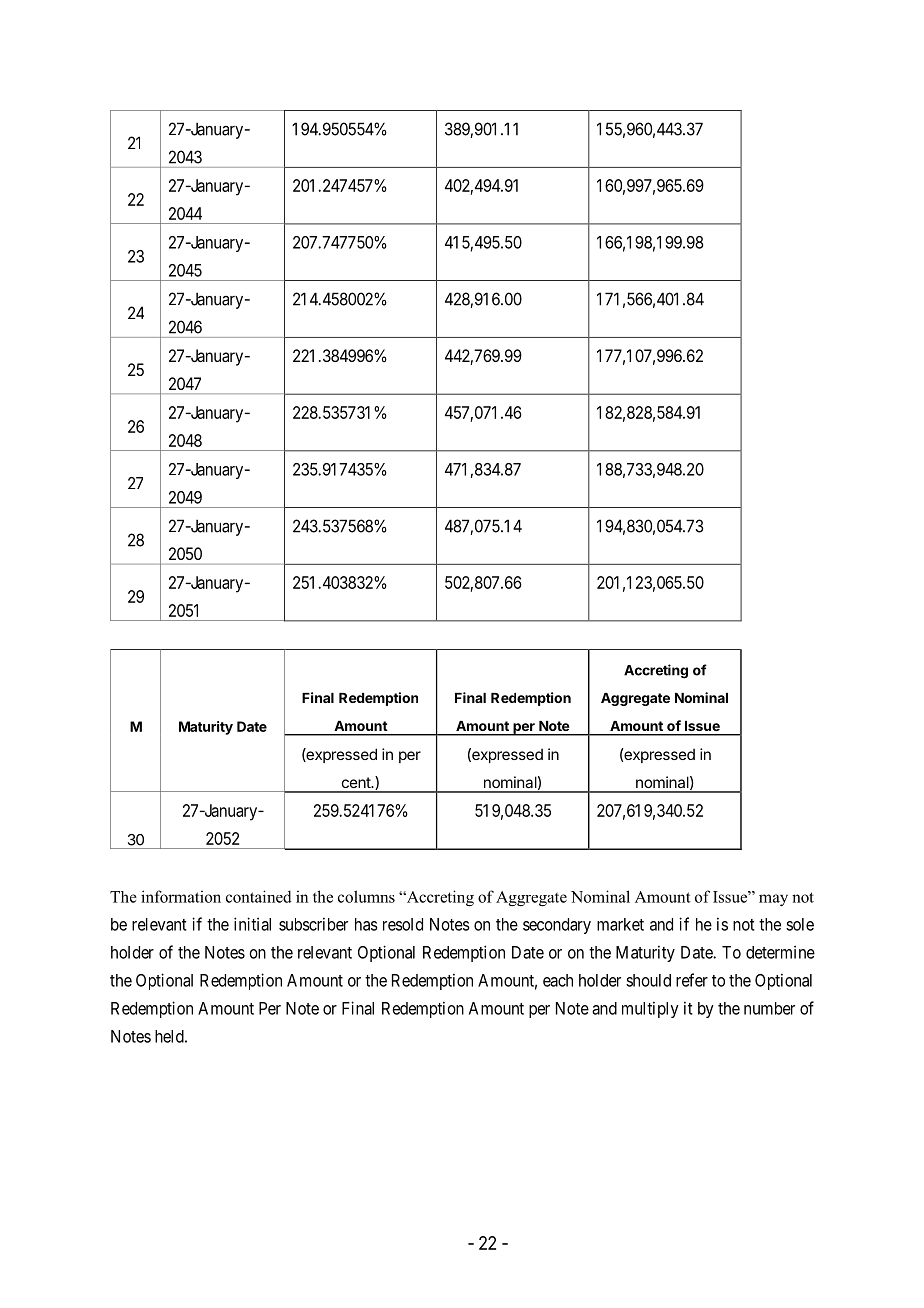 The width and height of the image is (924, 1308). What do you see at coordinates (313, 924) in the image?
I see `subscriber` at bounding box center [313, 924].
